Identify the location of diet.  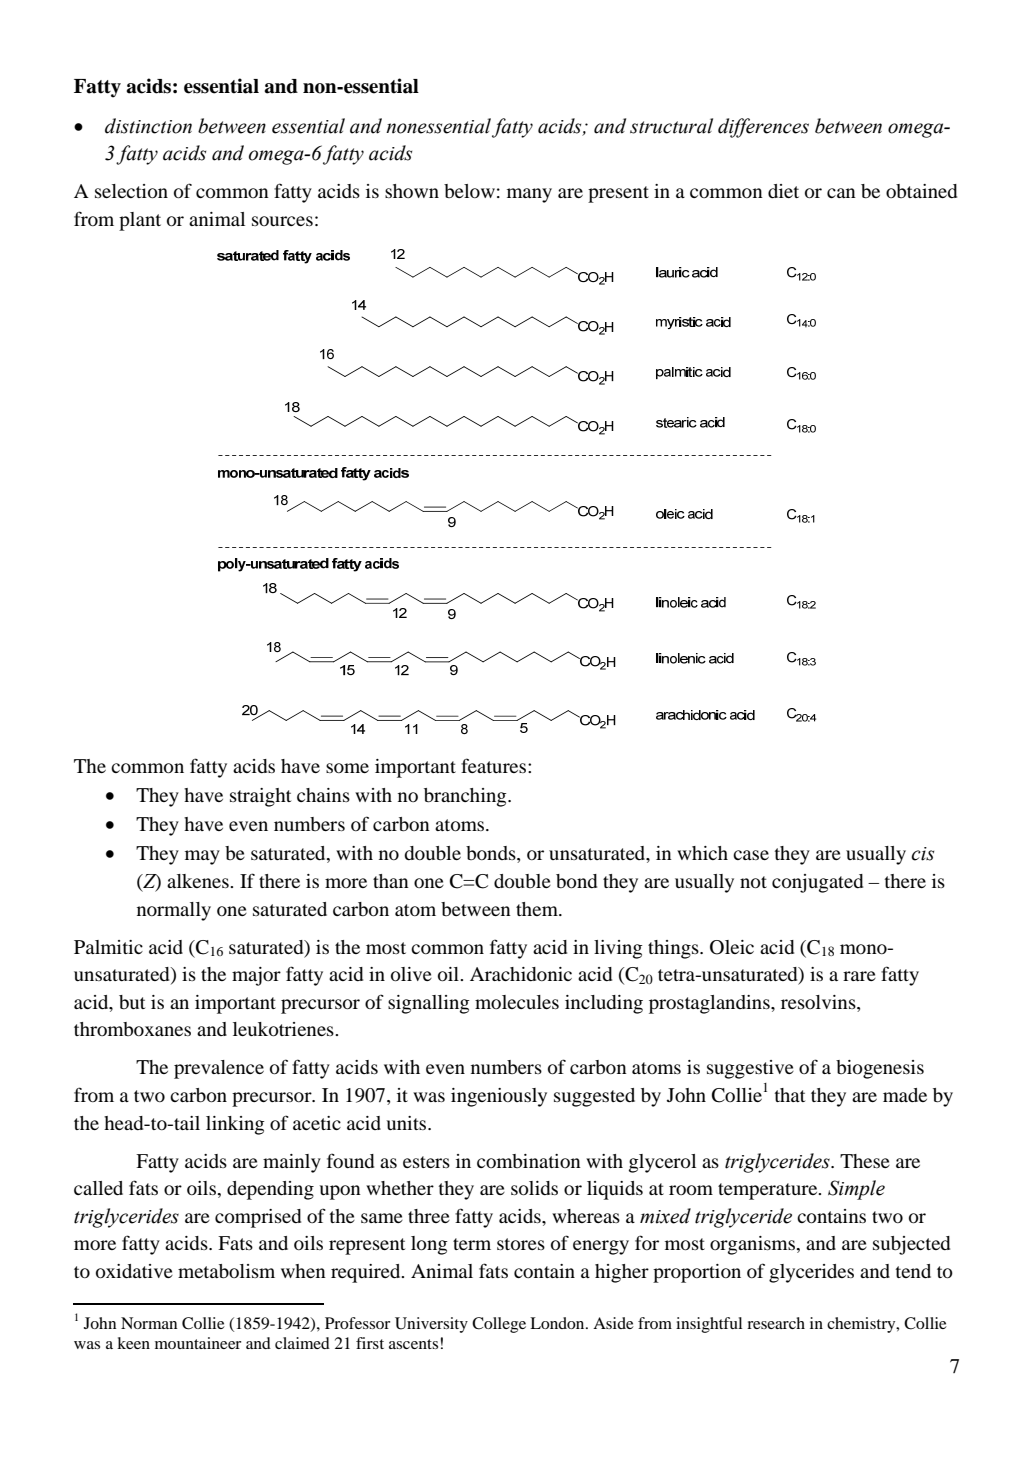
(783, 191).
